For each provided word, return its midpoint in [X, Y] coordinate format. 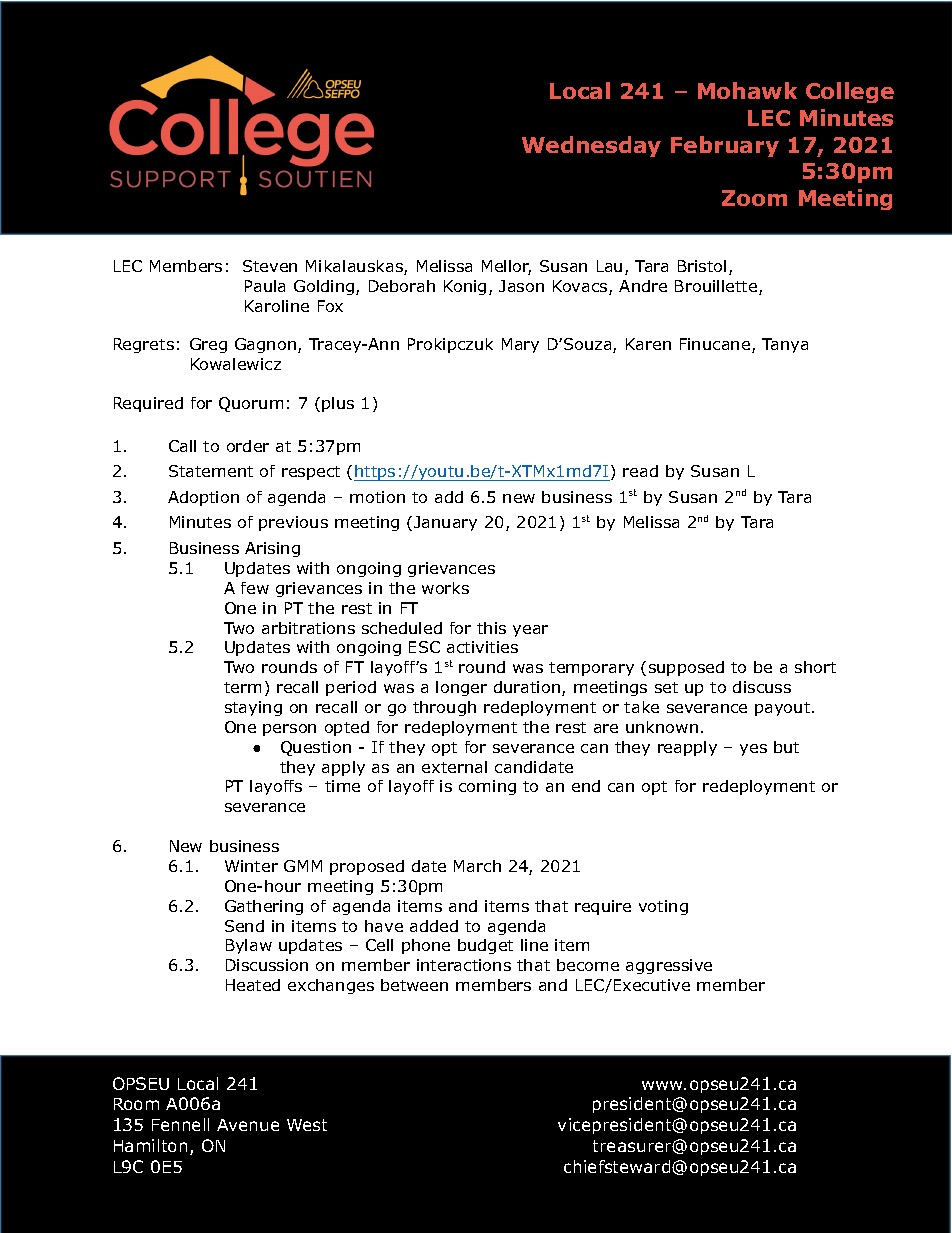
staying [253, 708]
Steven [270, 266]
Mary [520, 345]
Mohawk [747, 90]
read [640, 471]
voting [663, 907]
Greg [208, 345]
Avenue [248, 1125]
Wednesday [591, 146]
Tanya [785, 345]
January [445, 523]
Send [244, 926]
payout [784, 709]
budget [485, 946]
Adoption [203, 498]
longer [461, 688]
